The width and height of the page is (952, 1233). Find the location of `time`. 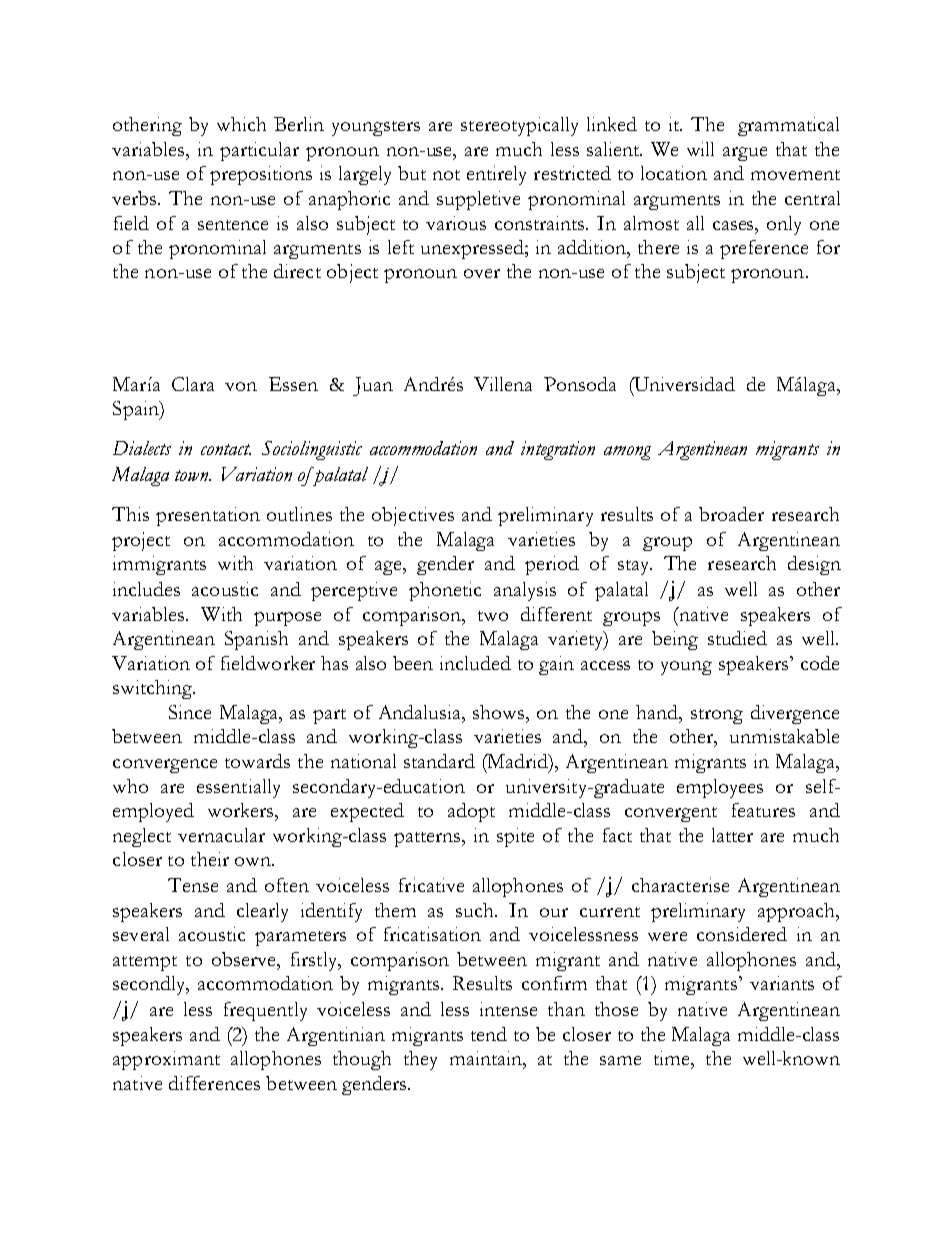

time is located at coordinates (673, 1058).
